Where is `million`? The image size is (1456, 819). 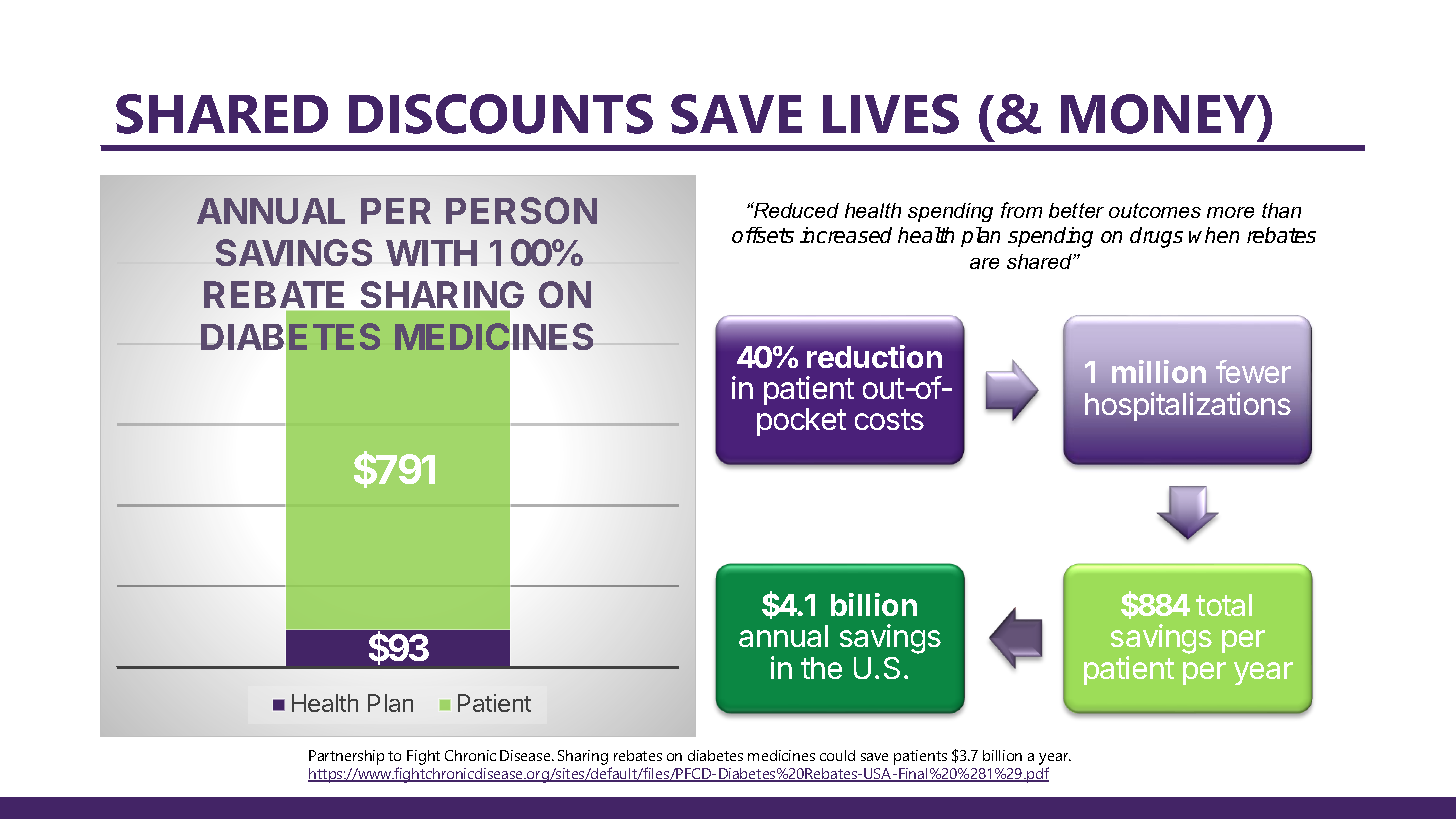
million is located at coordinates (1159, 371).
